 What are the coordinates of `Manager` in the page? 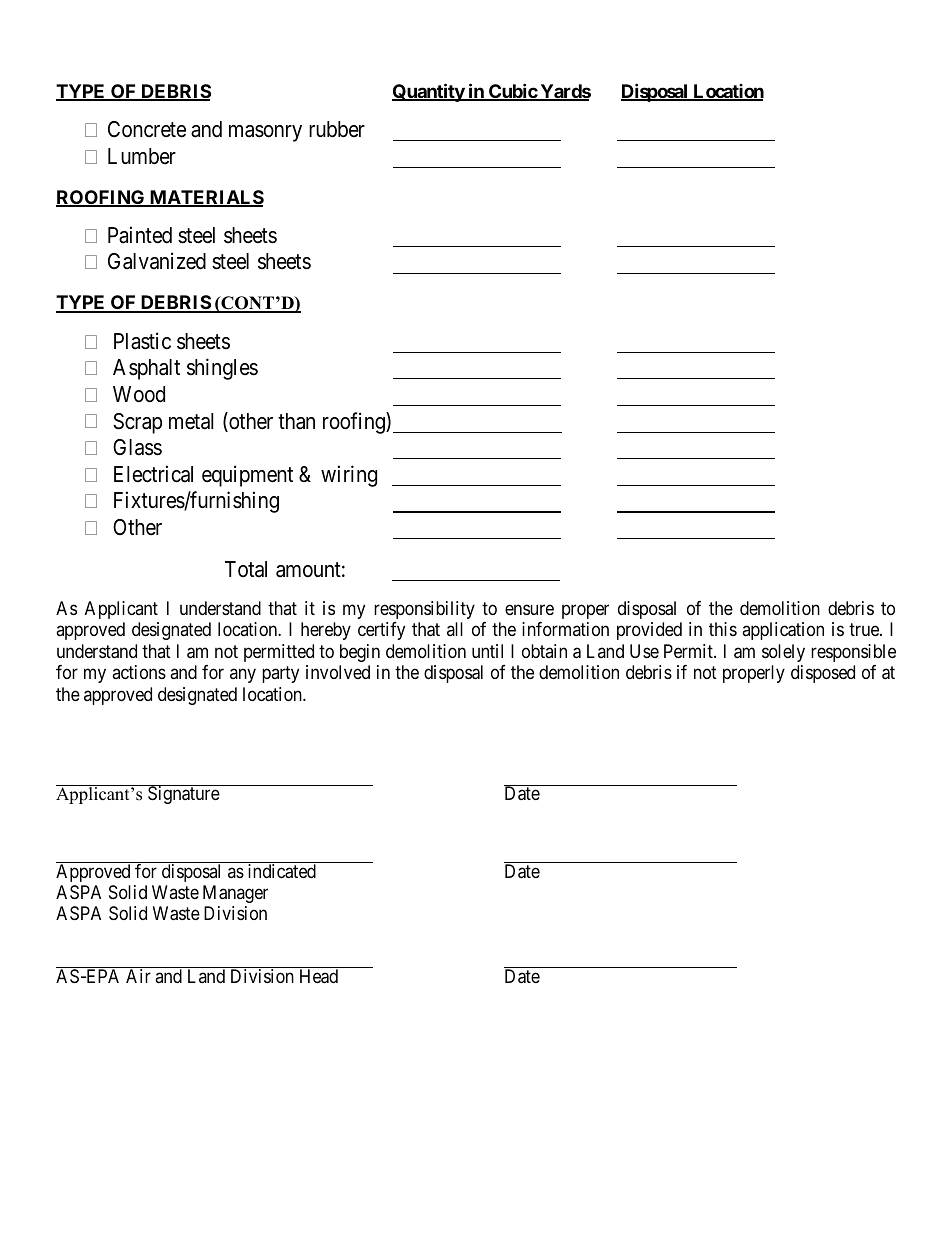 It's located at (235, 894).
